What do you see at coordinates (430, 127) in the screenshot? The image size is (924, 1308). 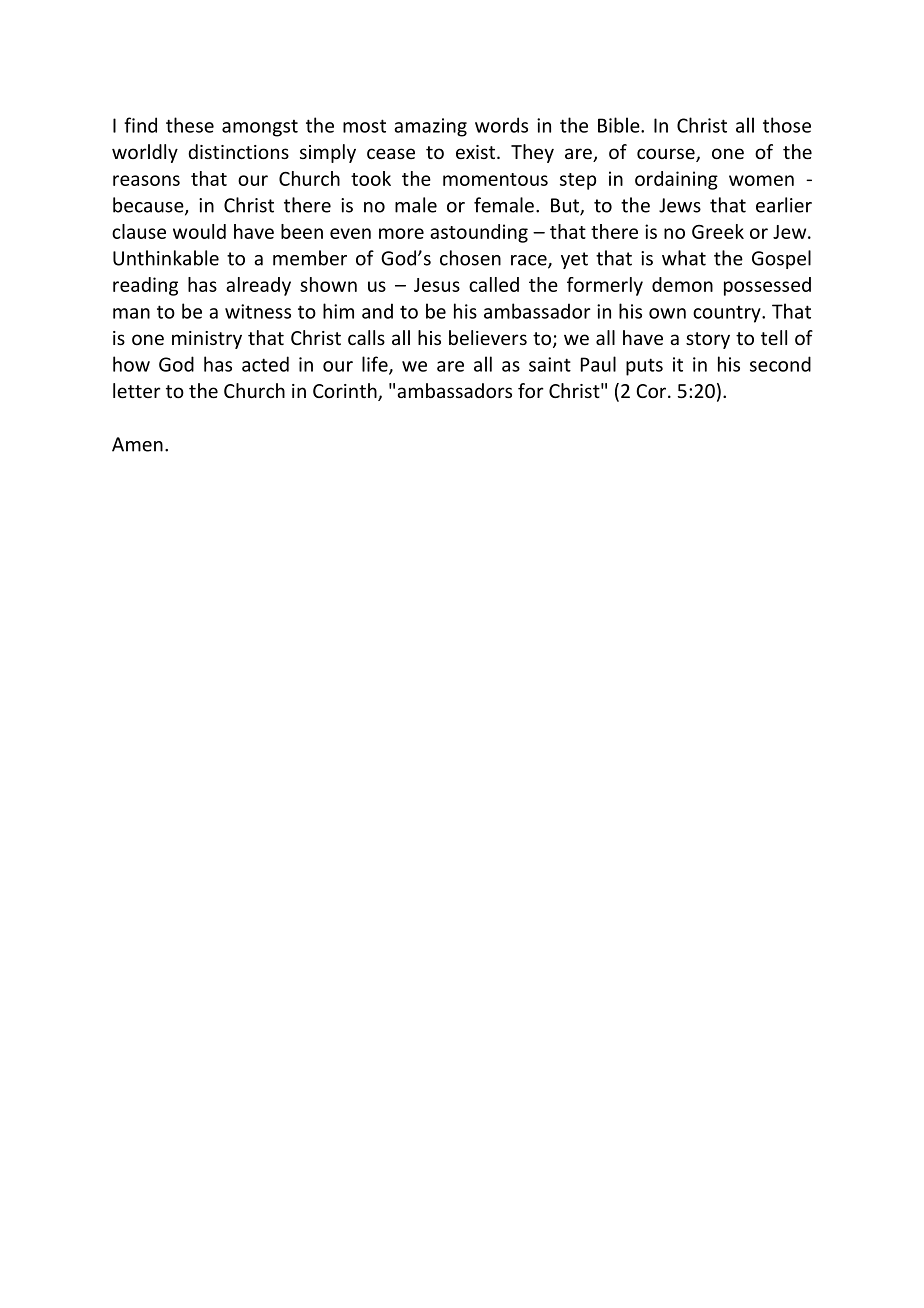 I see `amazing` at bounding box center [430, 127].
